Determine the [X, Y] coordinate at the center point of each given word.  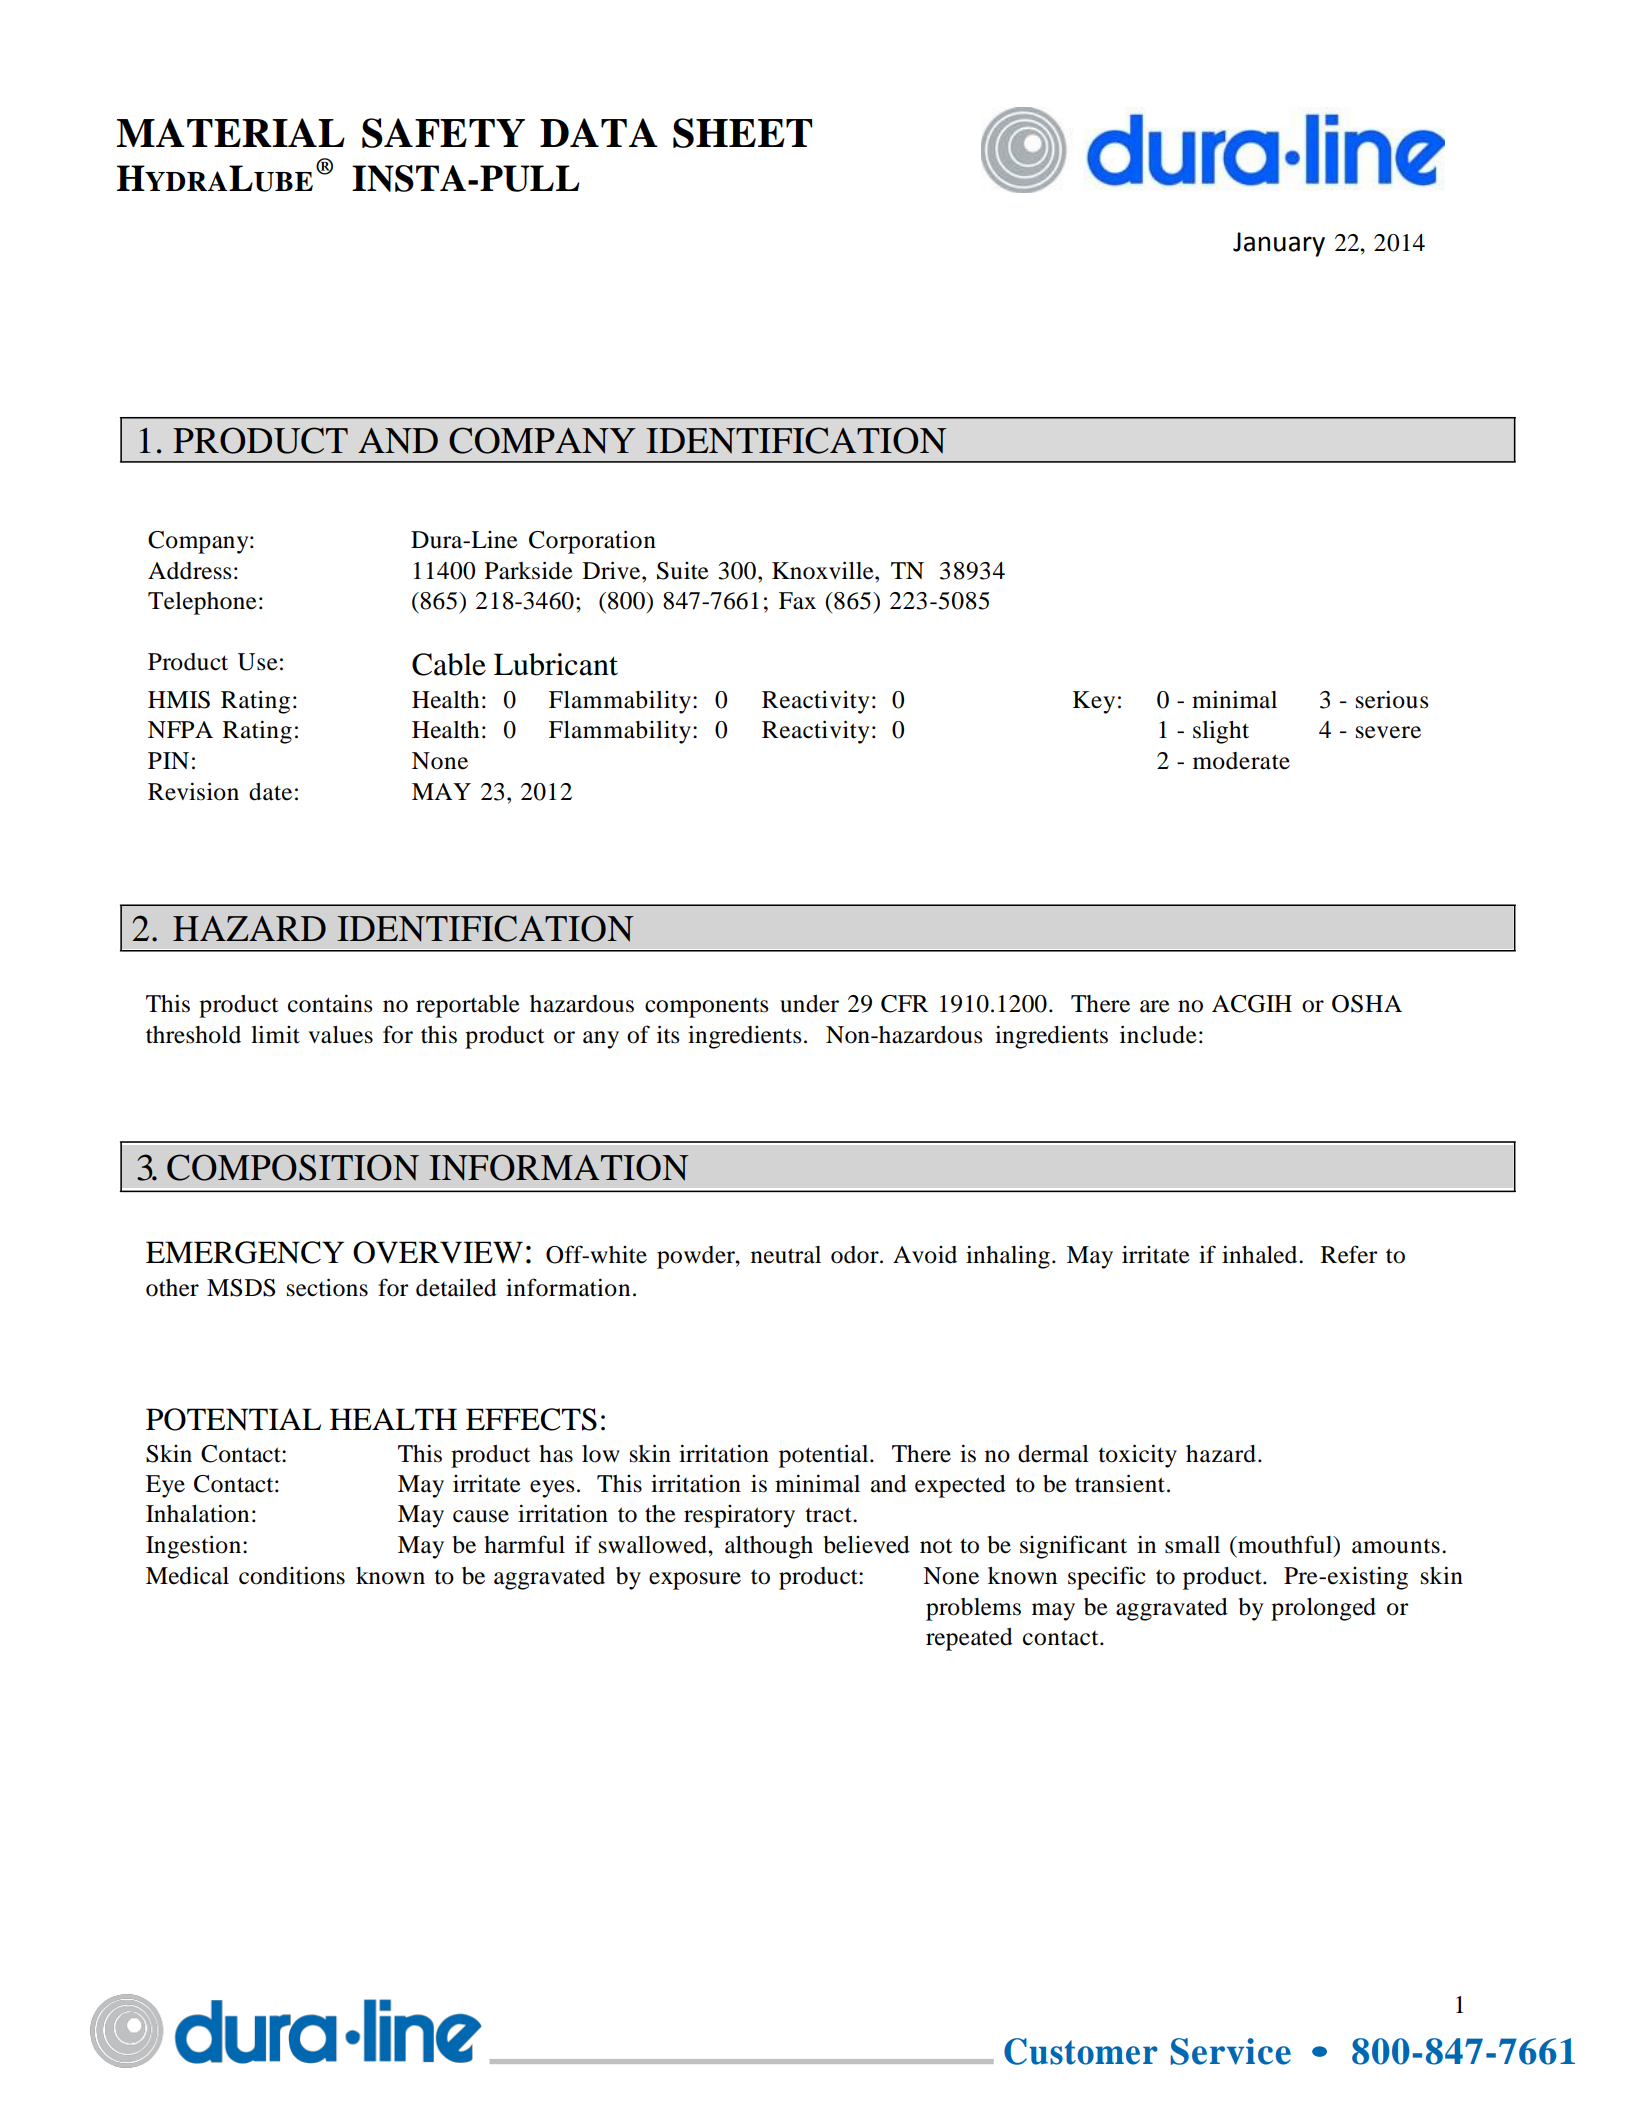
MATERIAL [230, 132]
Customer [1081, 2051]
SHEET [743, 133]
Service [1231, 2051]
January [1279, 244]
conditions [292, 1575]
